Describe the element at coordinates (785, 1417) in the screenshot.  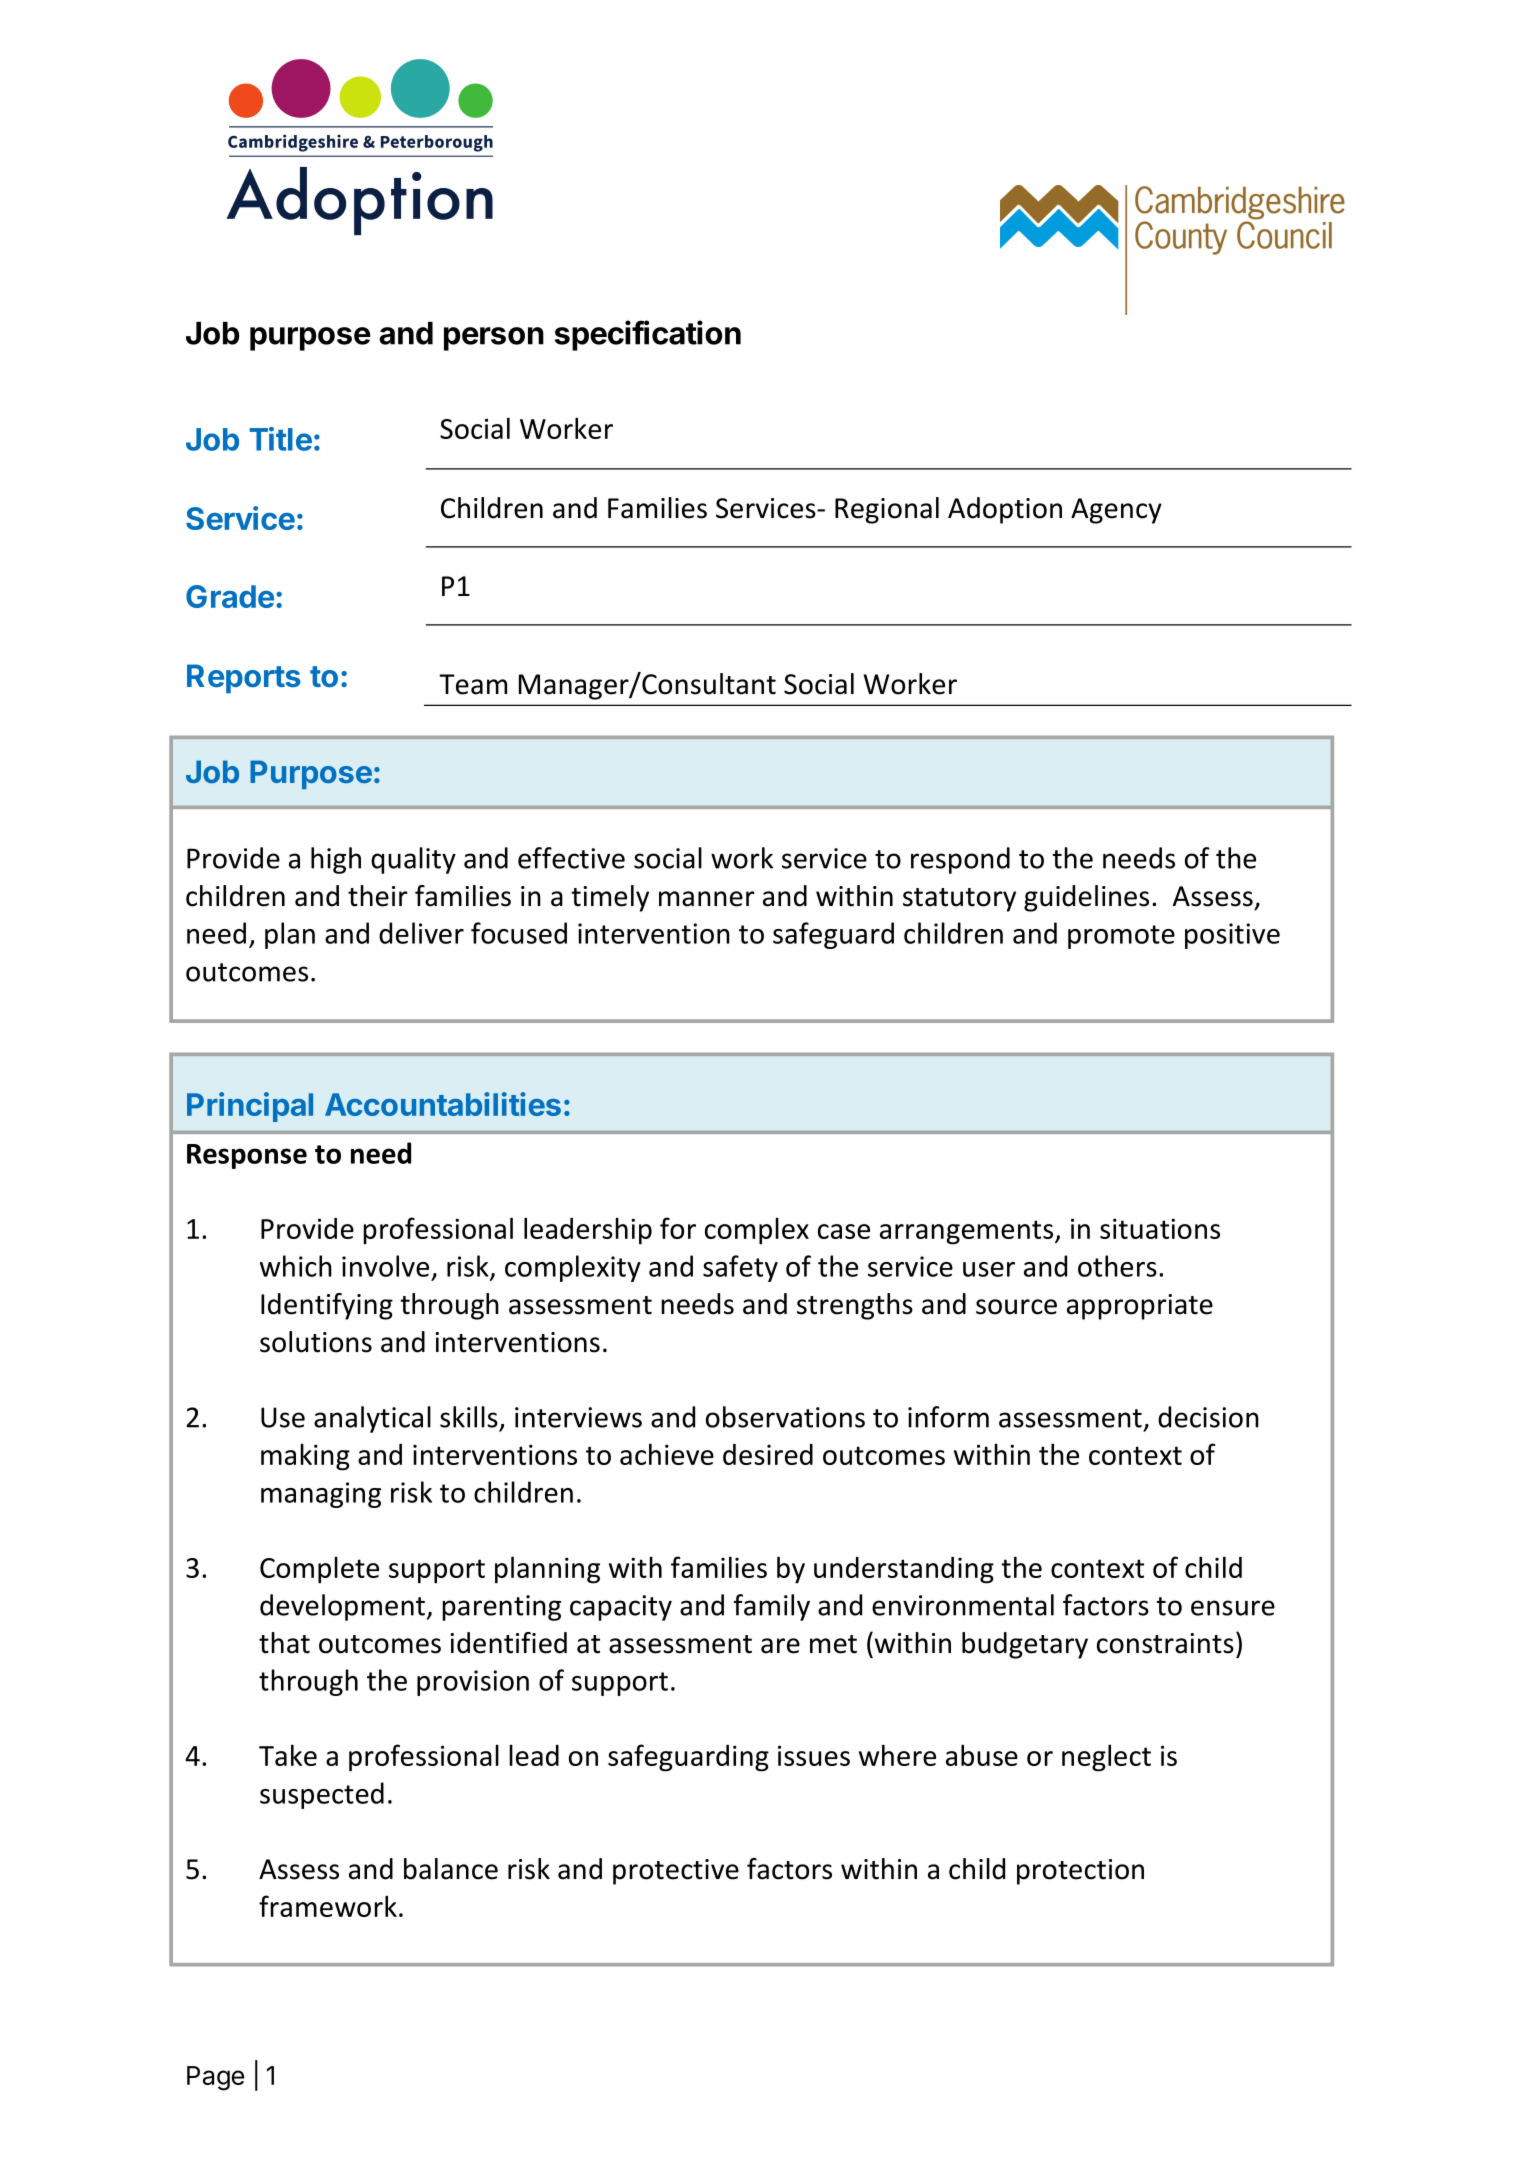
I see `observations` at that location.
